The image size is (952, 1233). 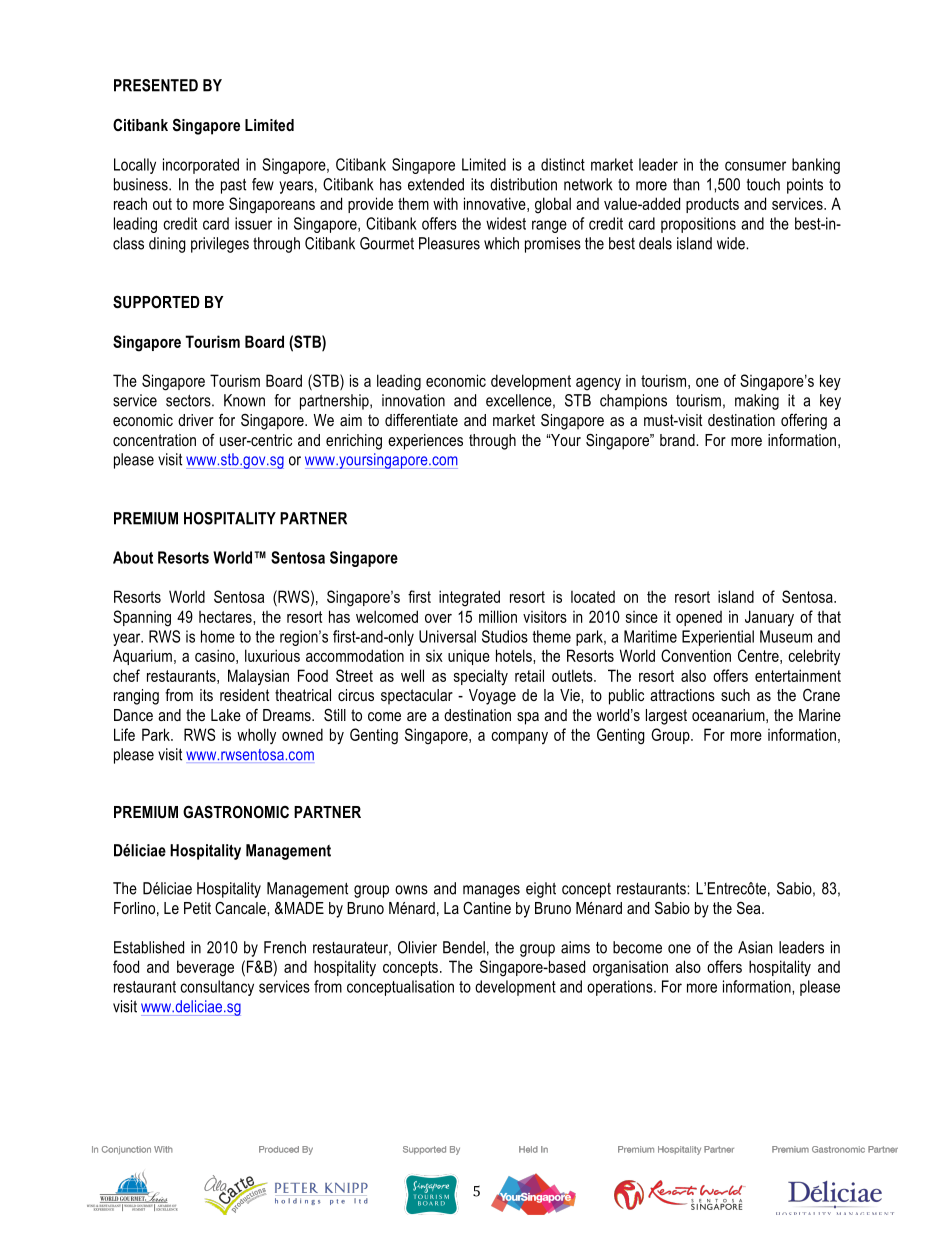 What do you see at coordinates (417, 947) in the screenshot?
I see `Olivier` at bounding box center [417, 947].
